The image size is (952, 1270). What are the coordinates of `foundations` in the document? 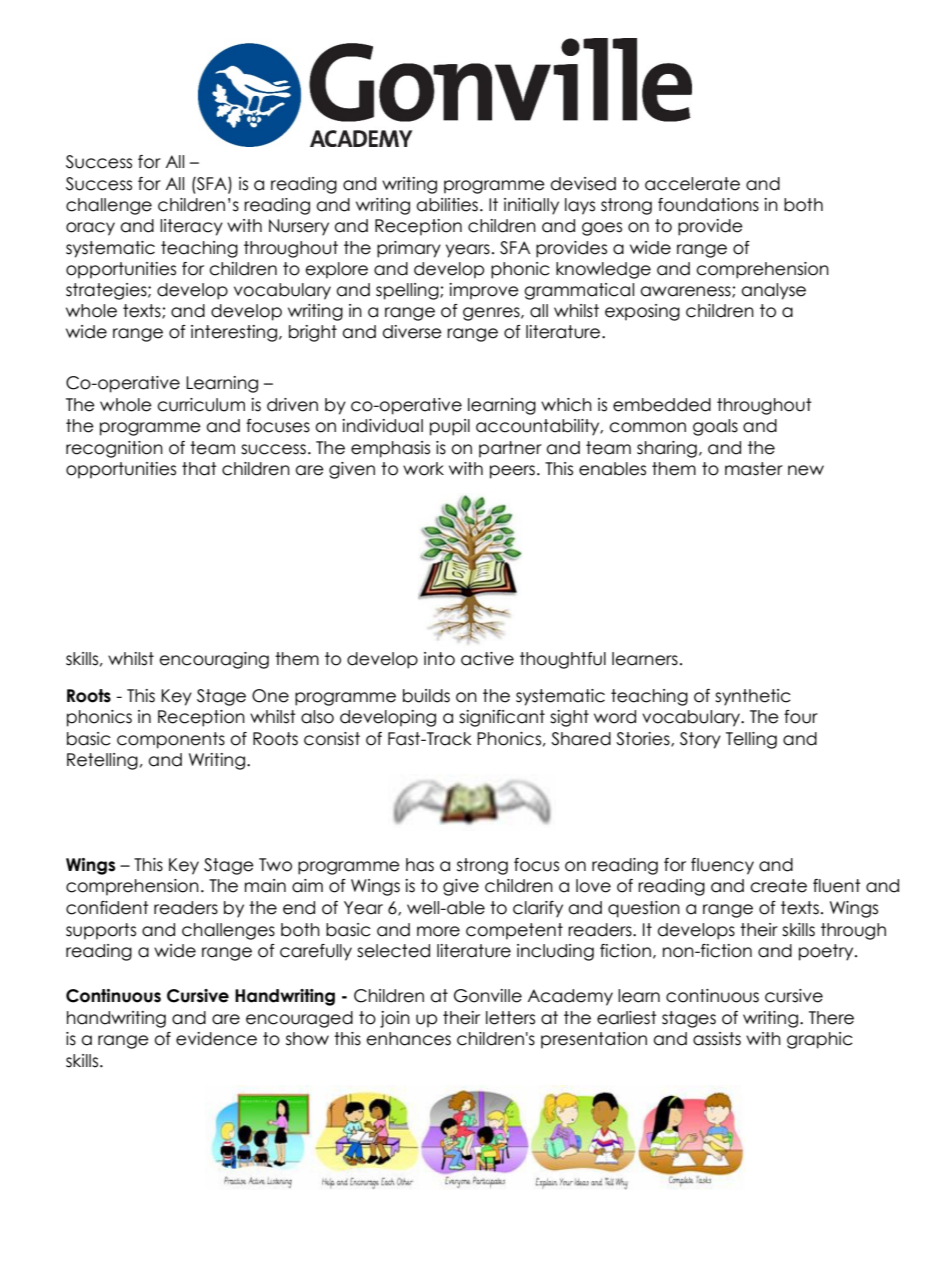 It's located at (708, 205).
